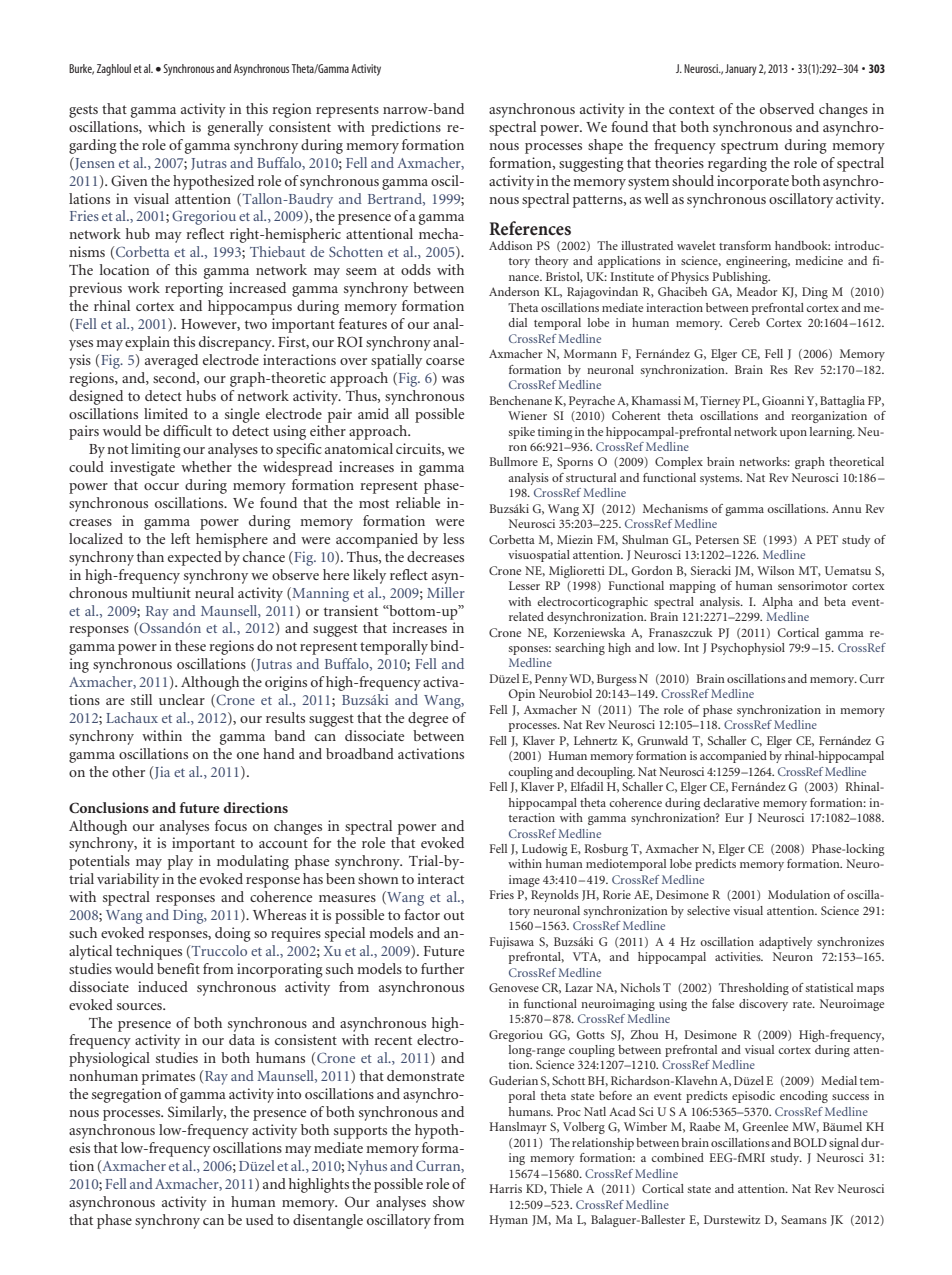 The height and width of the image is (1275, 952). I want to click on used, so click(260, 1219).
